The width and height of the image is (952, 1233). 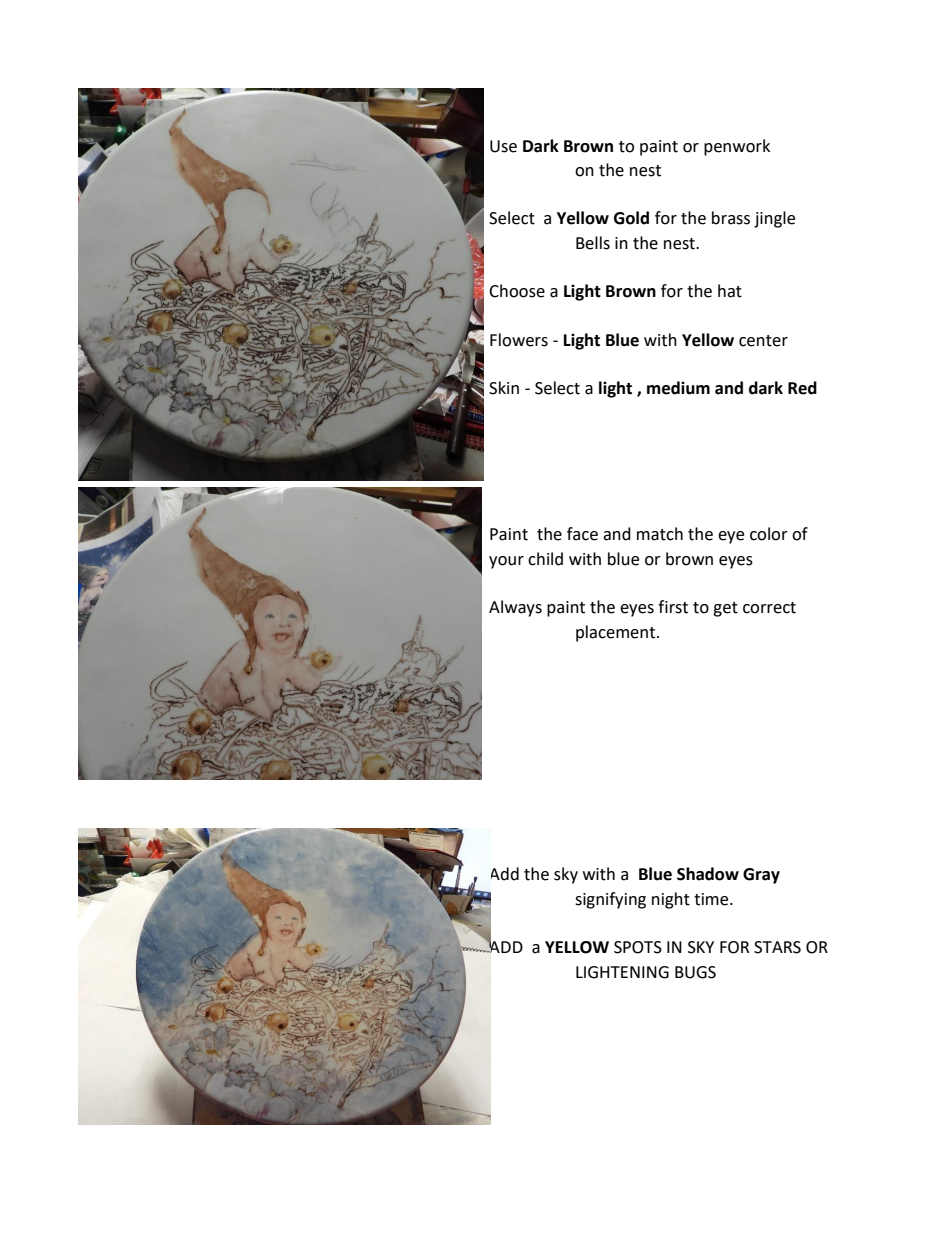 What do you see at coordinates (769, 534) in the image?
I see `color` at bounding box center [769, 534].
